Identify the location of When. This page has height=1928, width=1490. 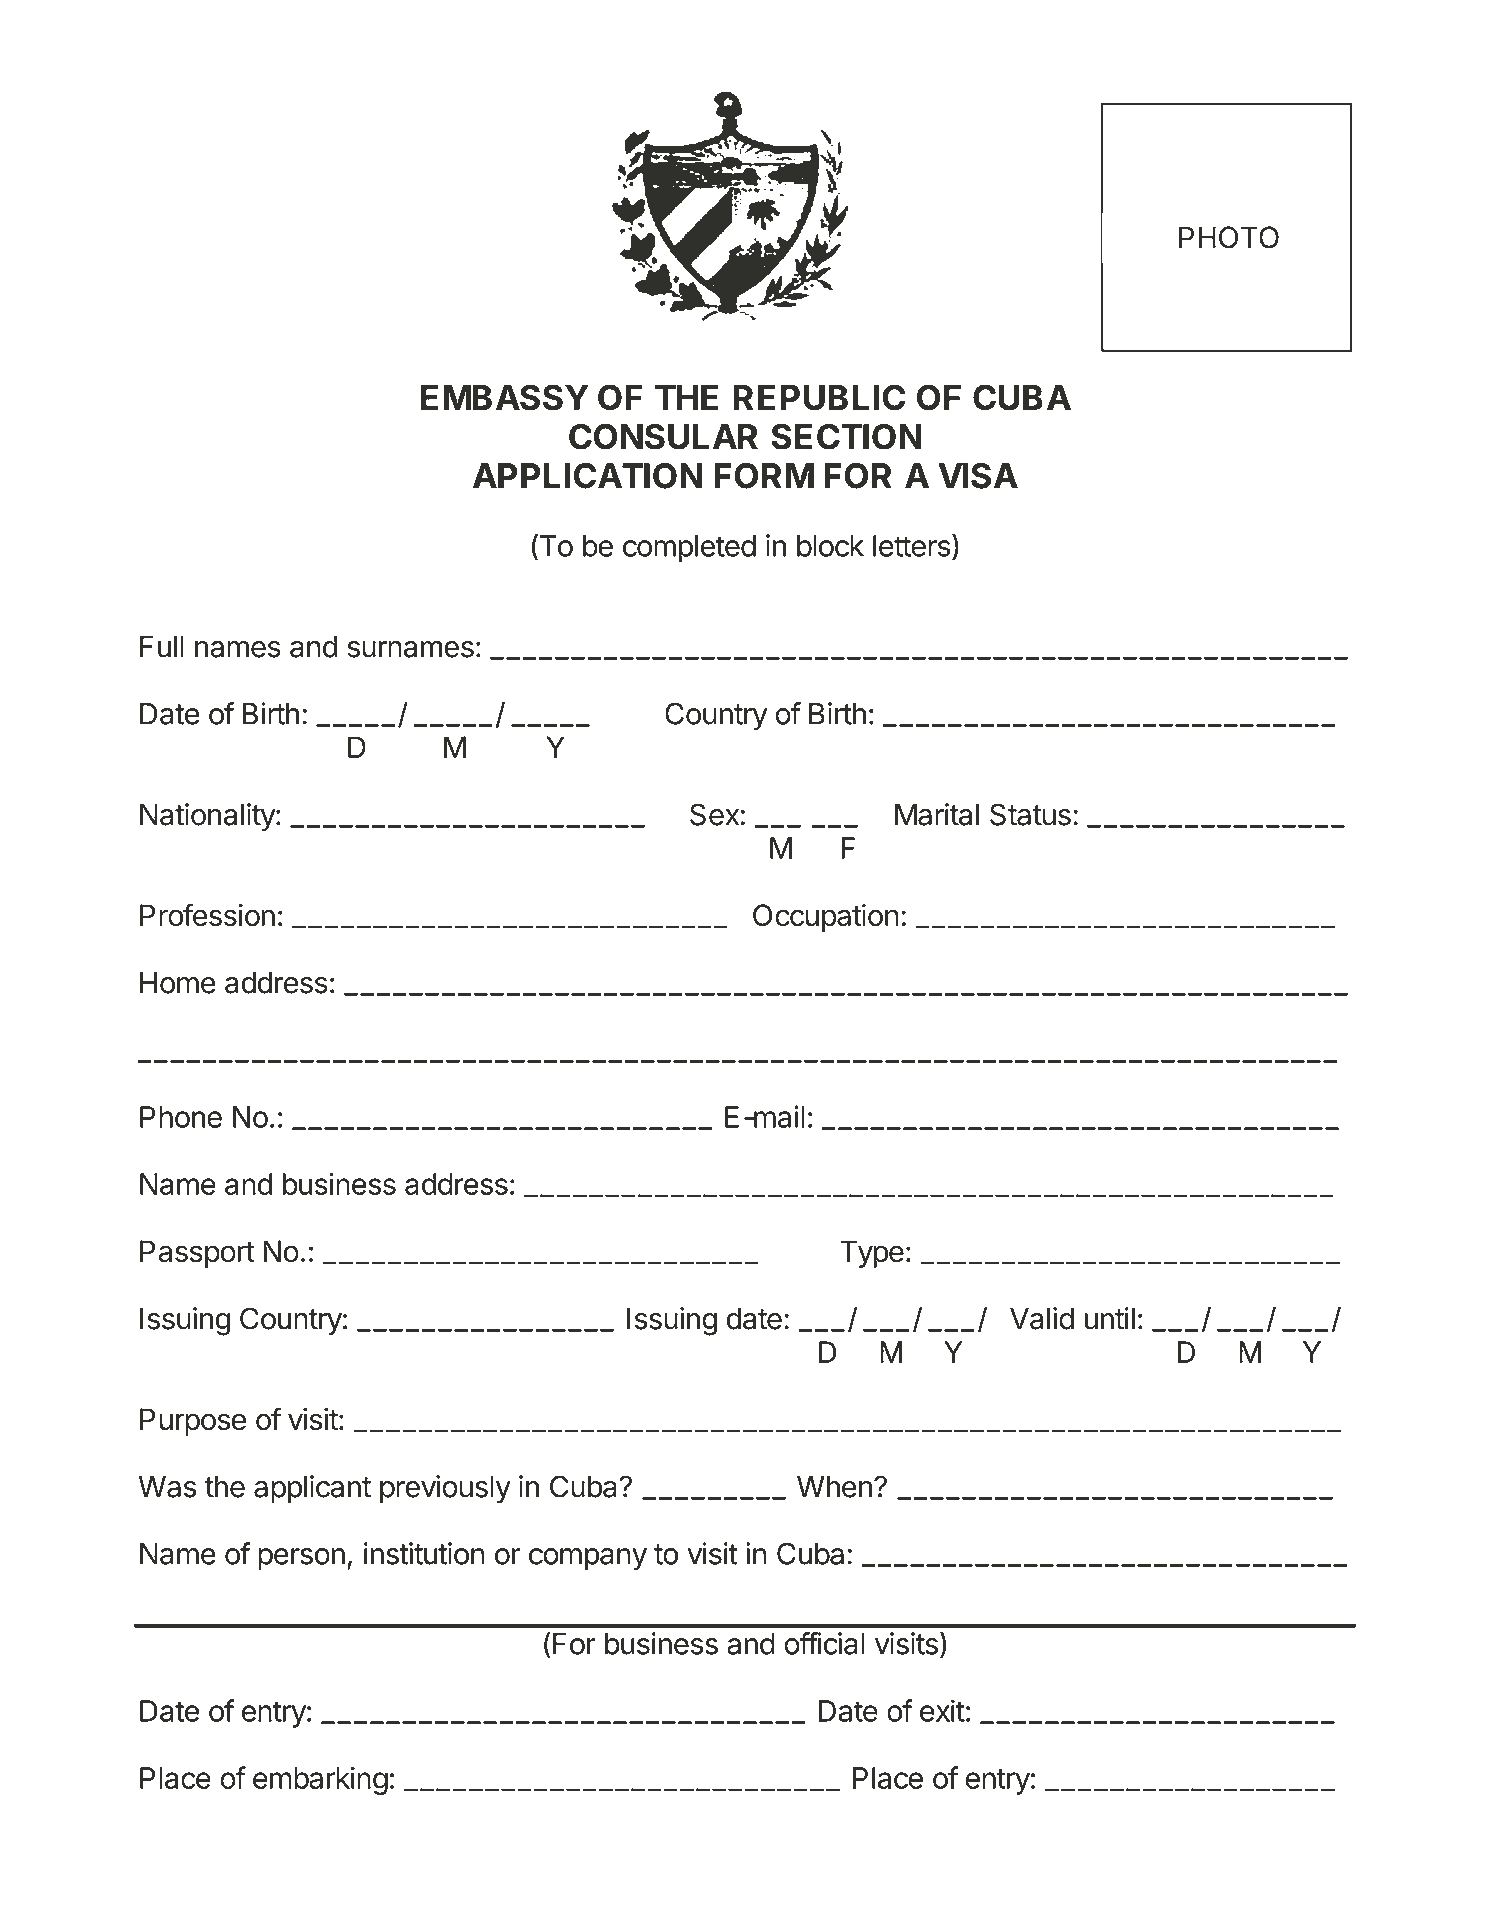
(834, 1487).
